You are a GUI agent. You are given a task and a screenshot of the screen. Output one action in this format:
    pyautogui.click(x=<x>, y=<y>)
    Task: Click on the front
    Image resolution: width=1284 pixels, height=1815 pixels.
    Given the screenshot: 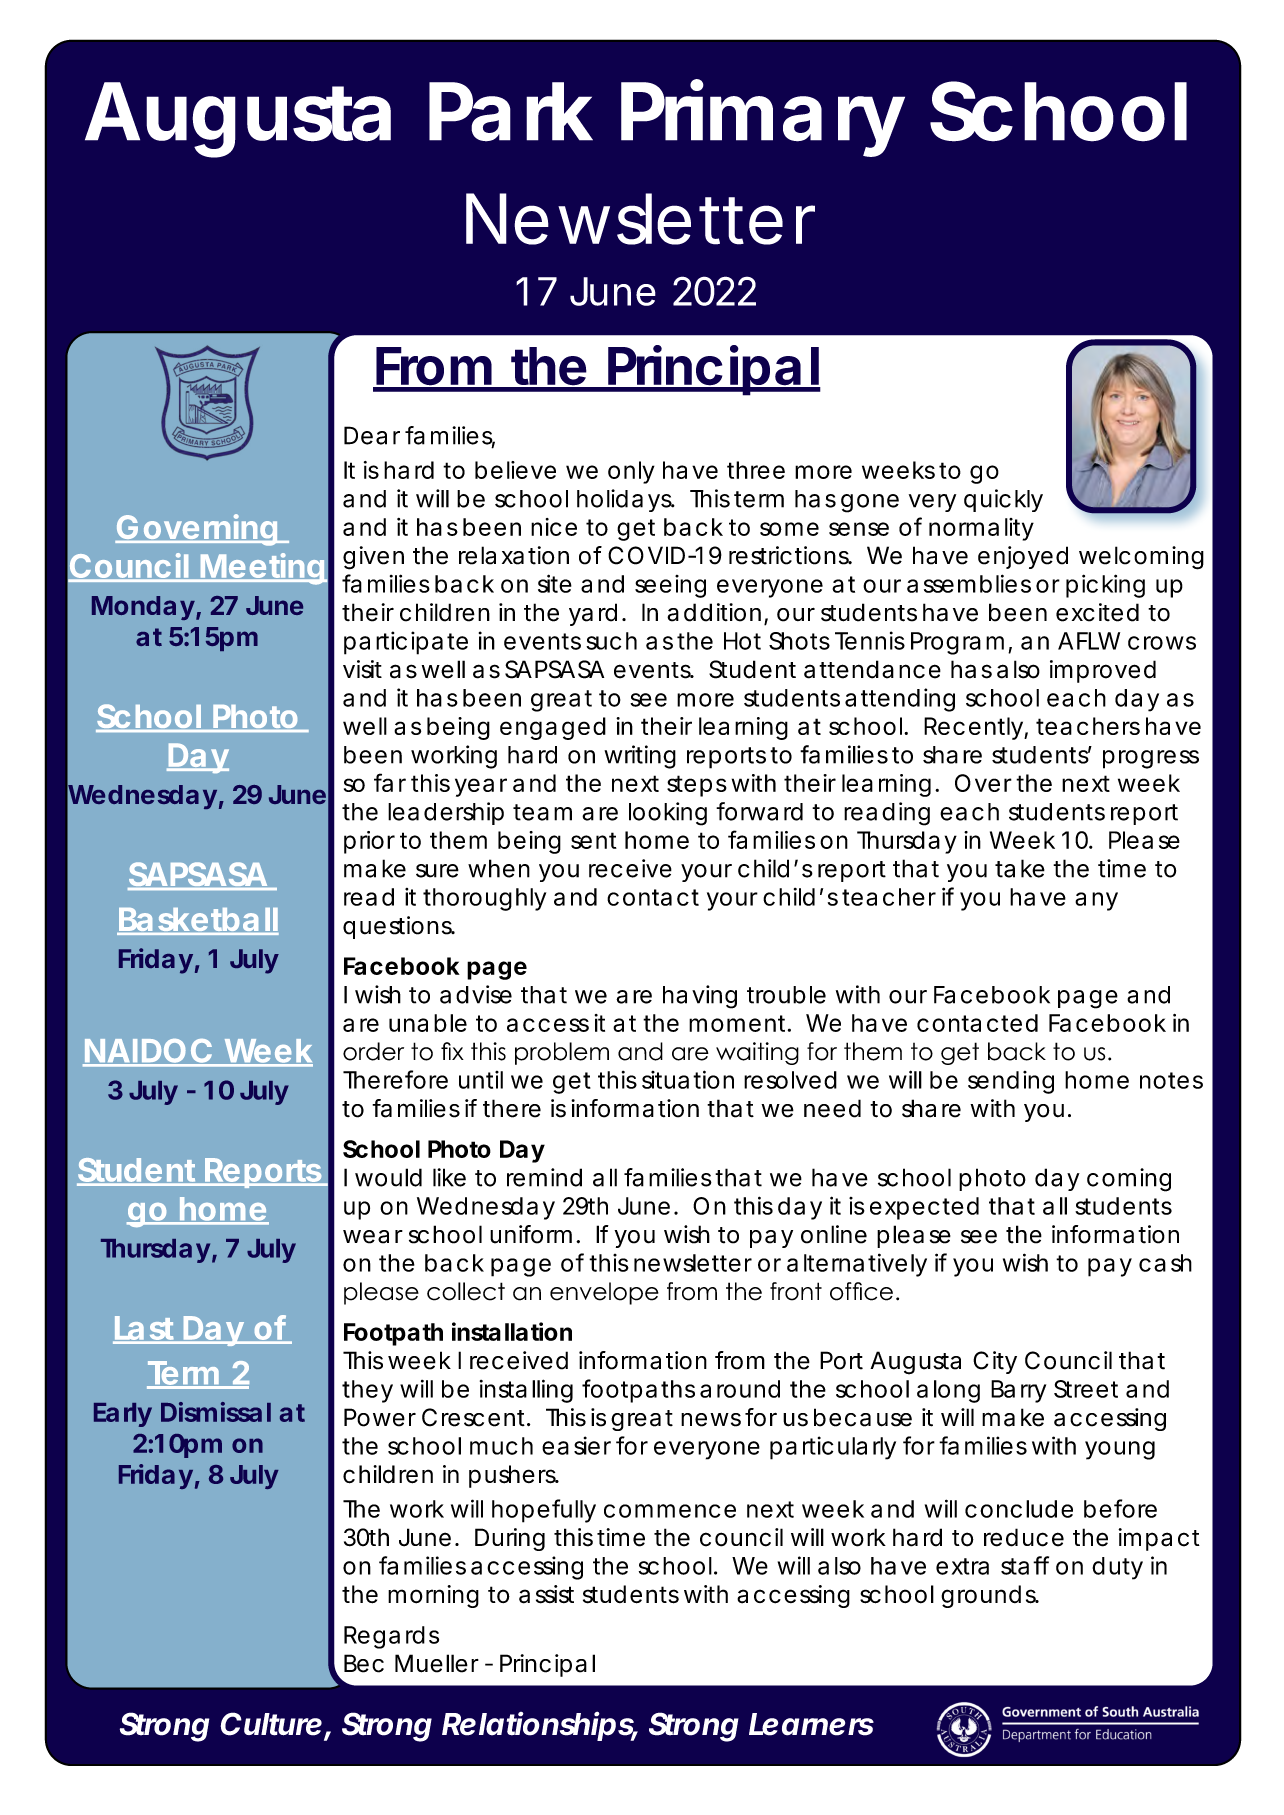 What is the action you would take?
    pyautogui.click(x=796, y=1291)
